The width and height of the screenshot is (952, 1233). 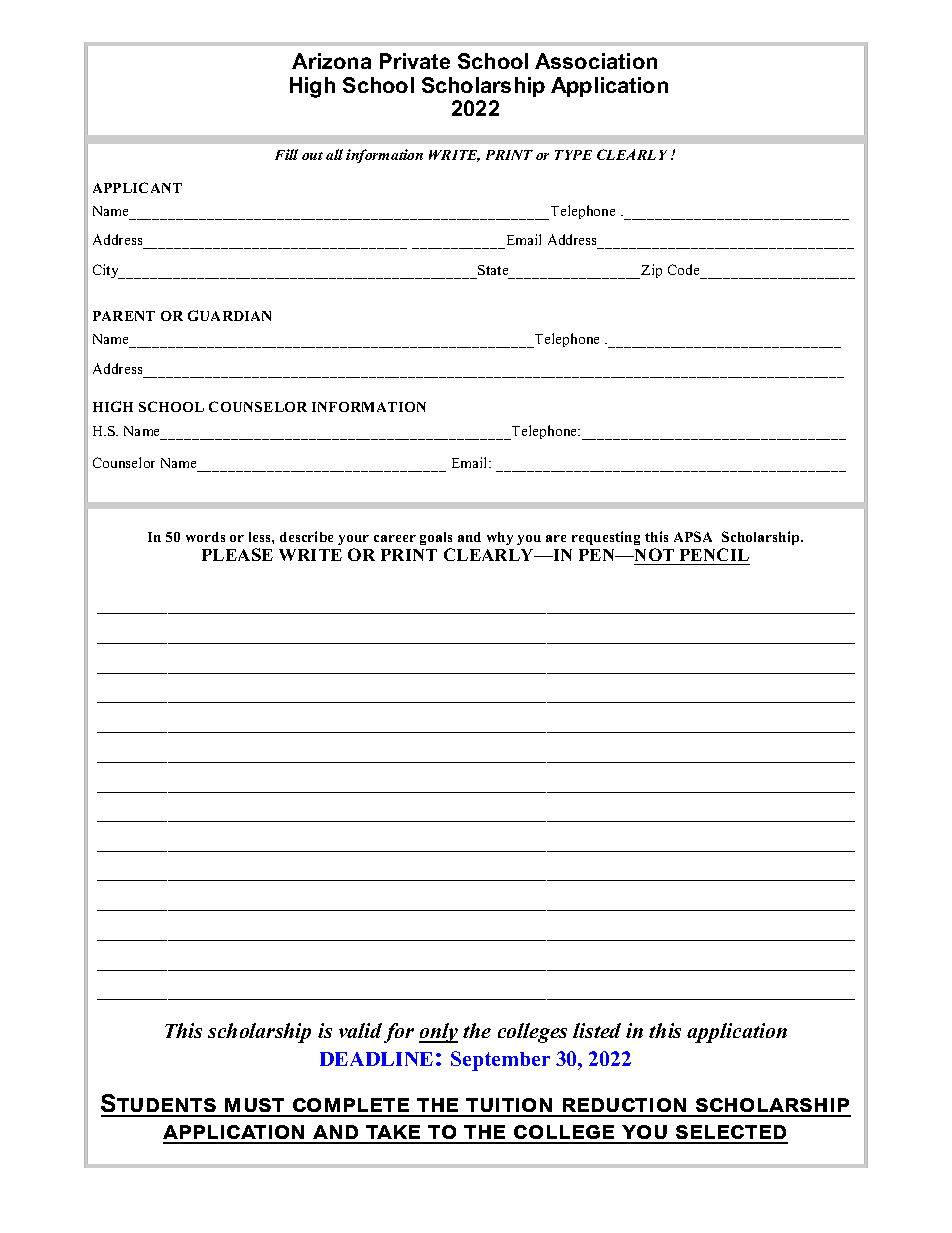 I want to click on requesting, so click(x=606, y=538).
